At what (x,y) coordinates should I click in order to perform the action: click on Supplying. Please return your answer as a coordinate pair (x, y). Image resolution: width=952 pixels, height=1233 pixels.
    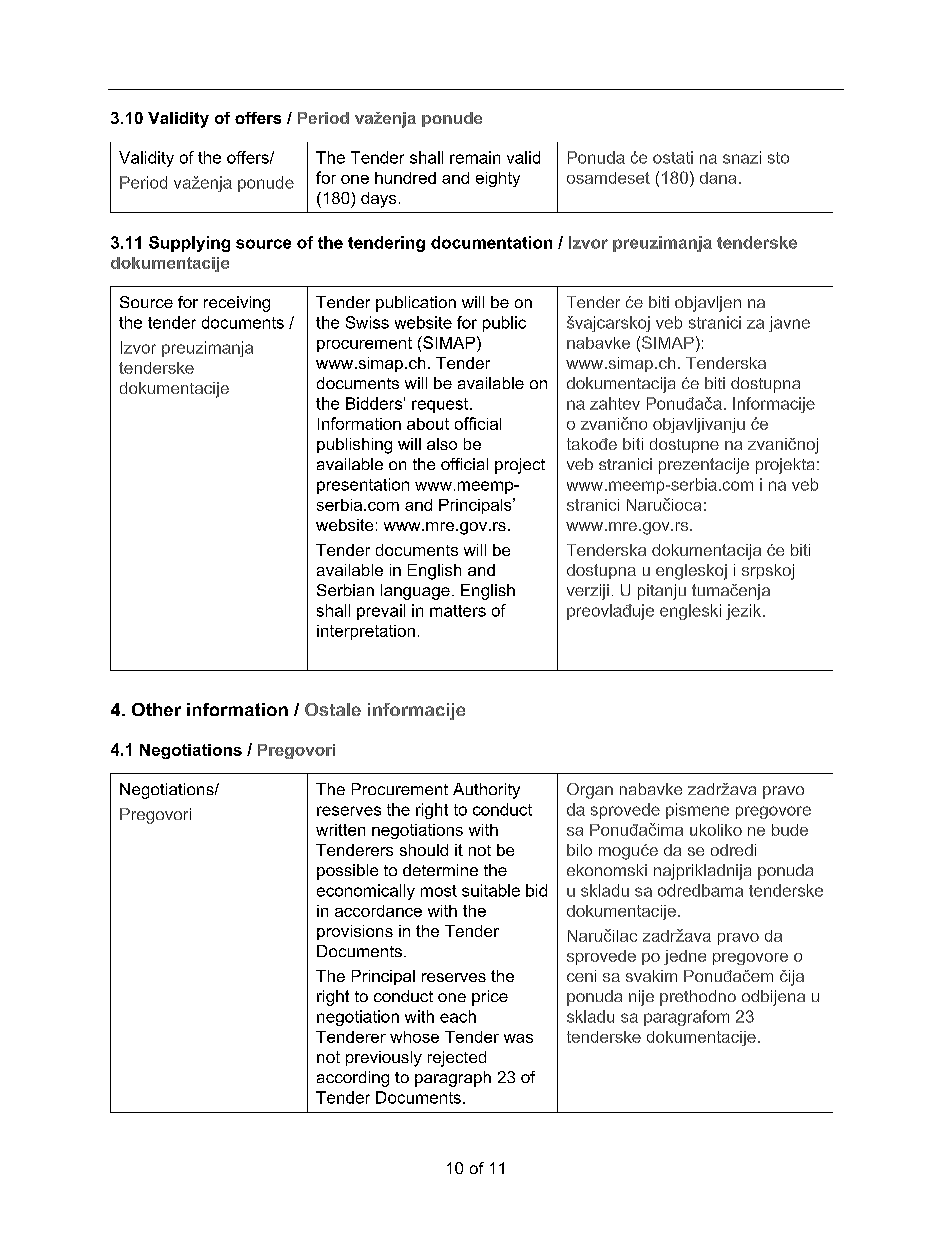
    Looking at the image, I should click on (189, 244).
